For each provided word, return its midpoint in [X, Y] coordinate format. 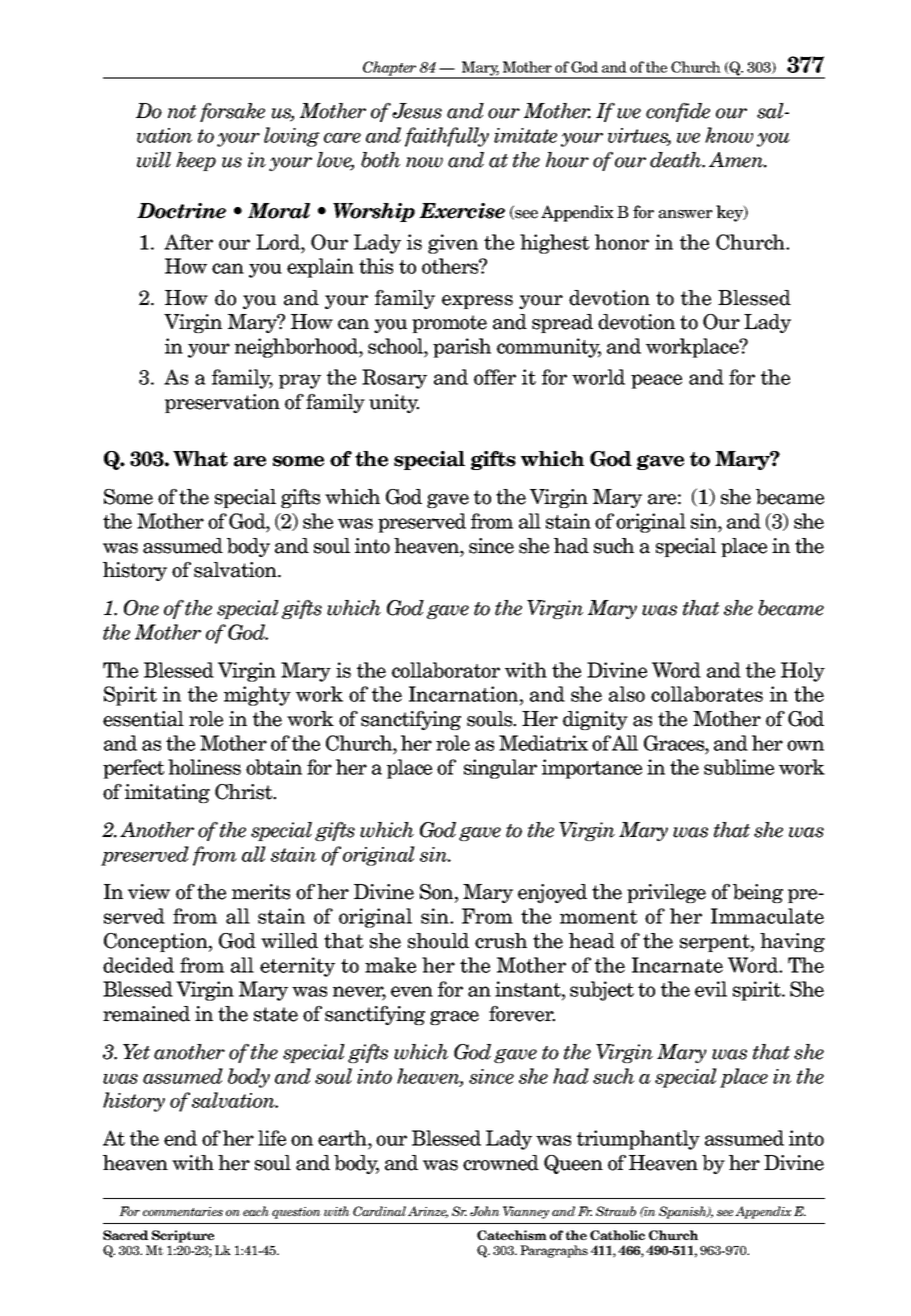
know [729, 135]
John [485, 1211]
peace [656, 381]
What [200, 459]
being [758, 893]
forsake [232, 112]
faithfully [447, 137]
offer [495, 377]
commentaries [183, 1211]
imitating [167, 793]
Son [438, 893]
